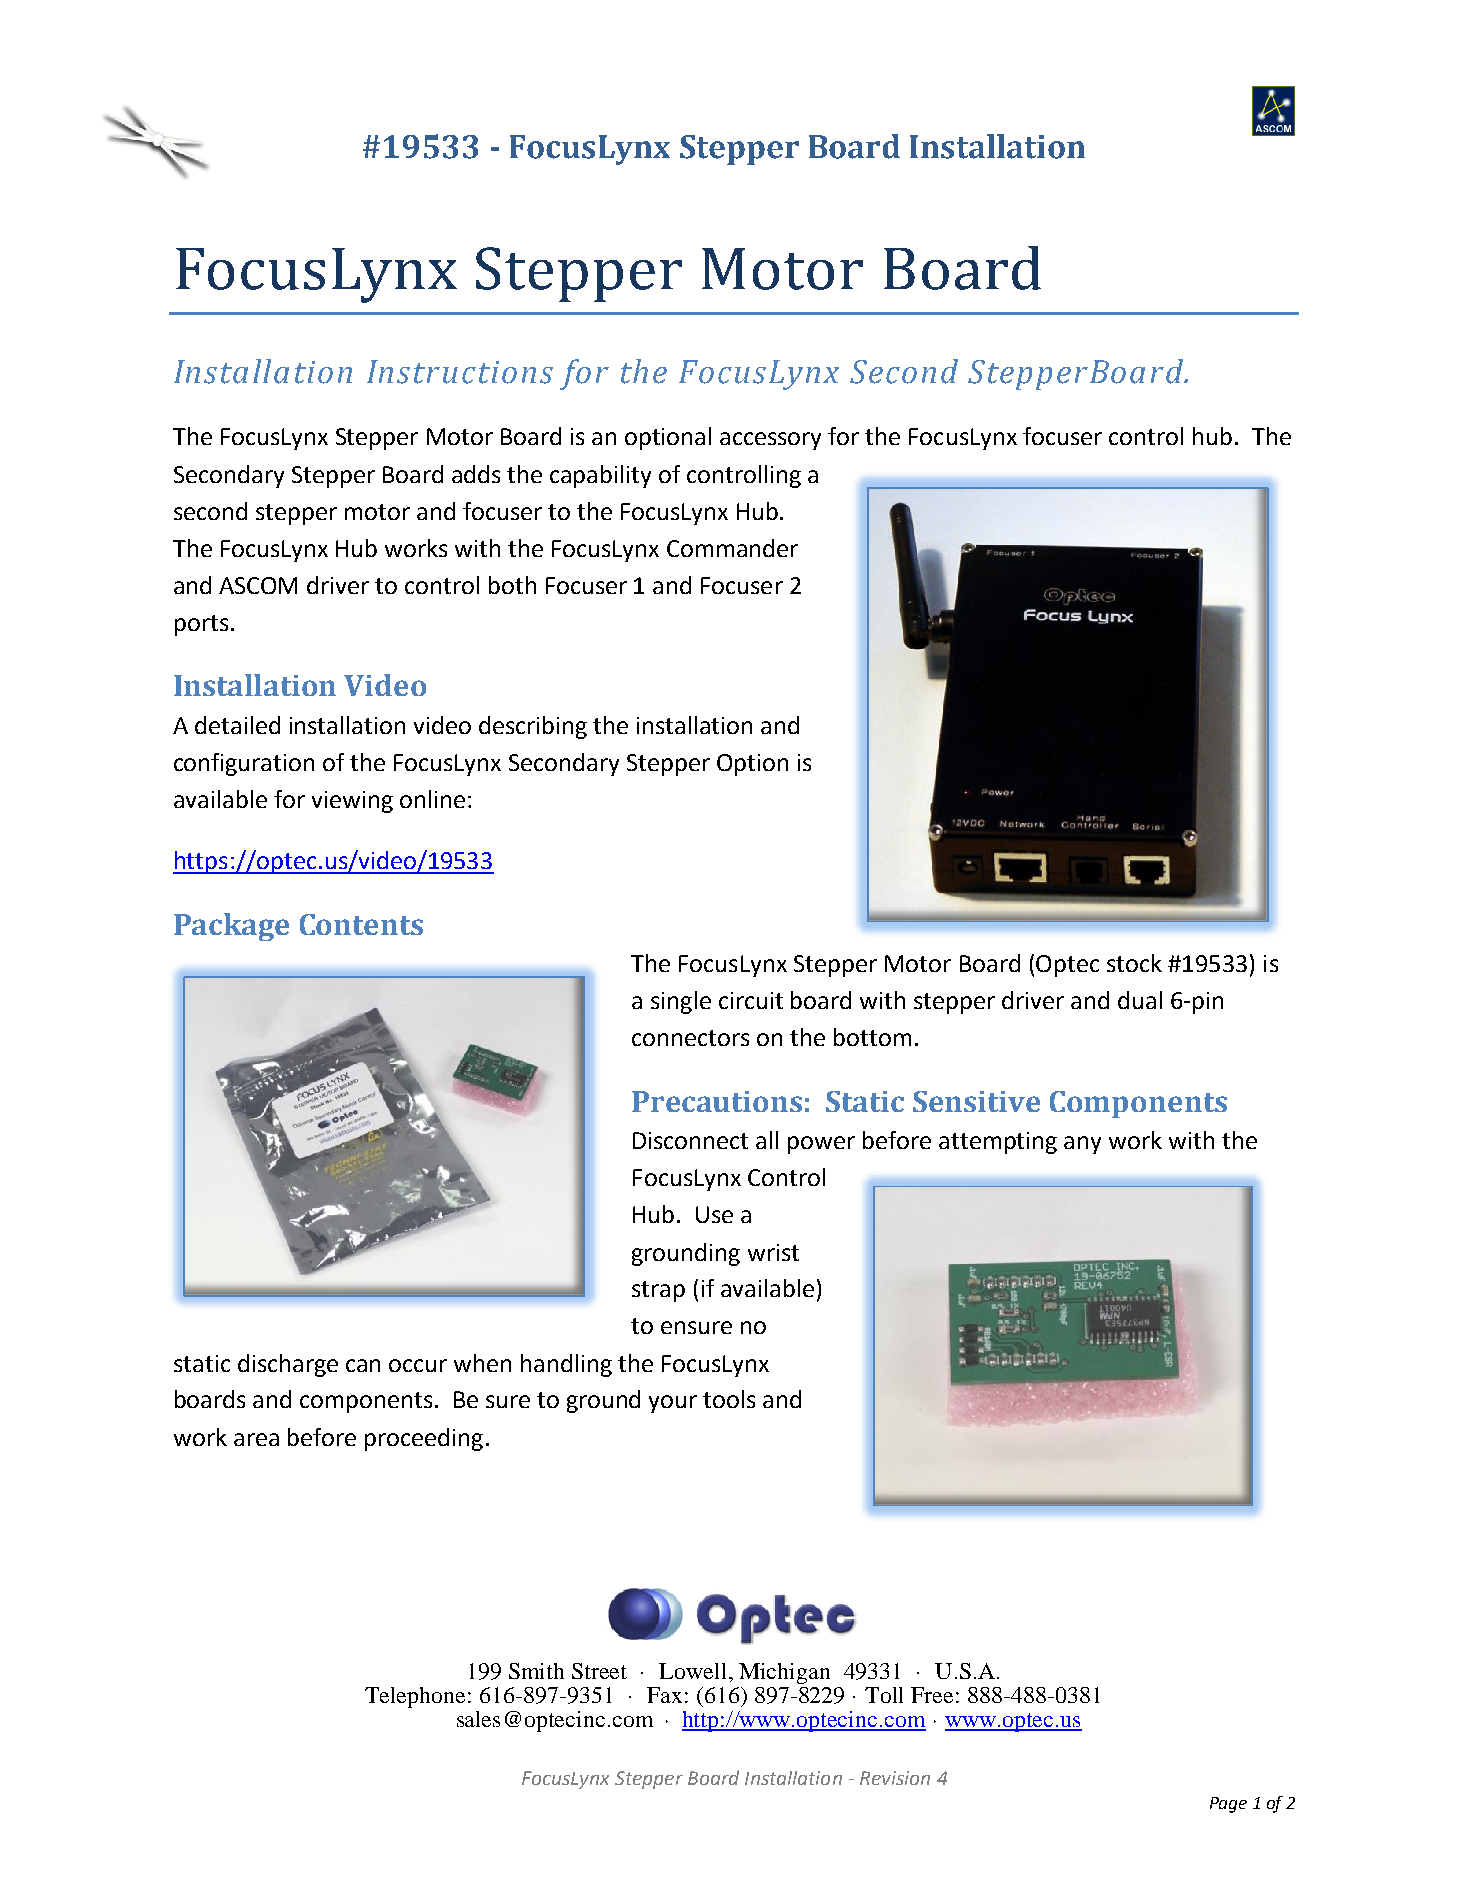 The width and height of the screenshot is (1468, 1900). Describe the element at coordinates (460, 372) in the screenshot. I see `Instructions` at that location.
